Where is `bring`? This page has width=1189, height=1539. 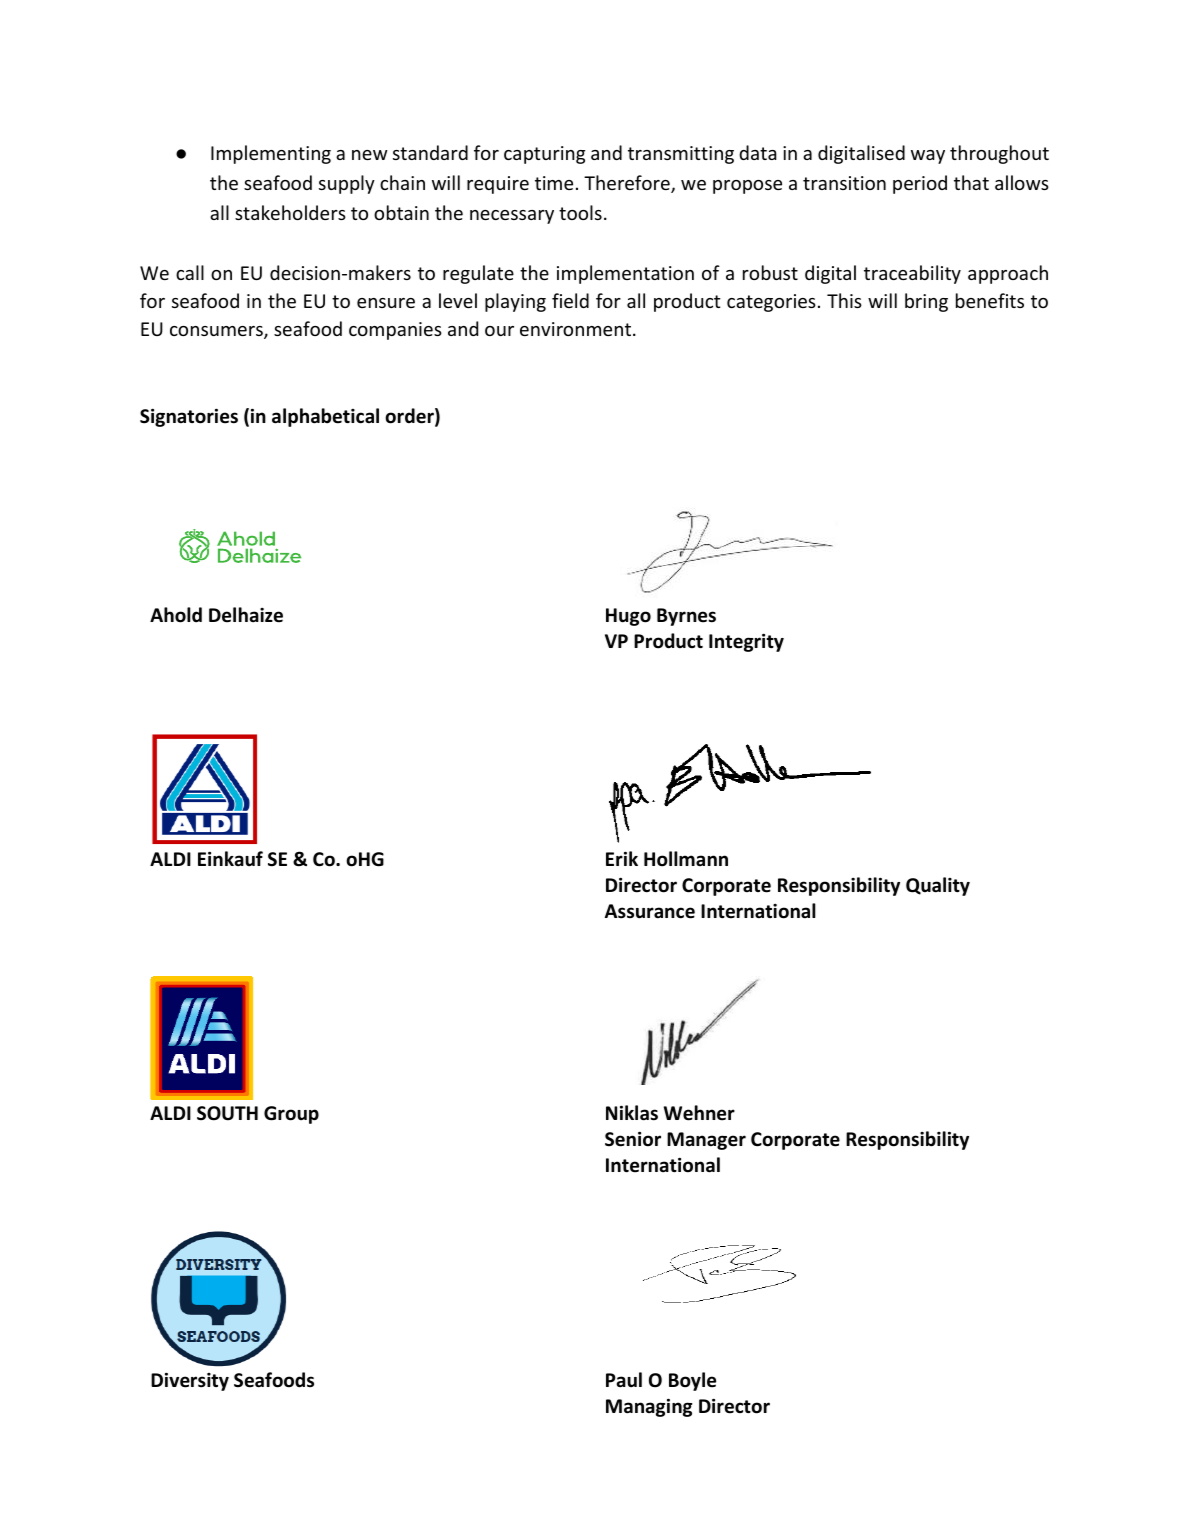
bring is located at coordinates (926, 302).
